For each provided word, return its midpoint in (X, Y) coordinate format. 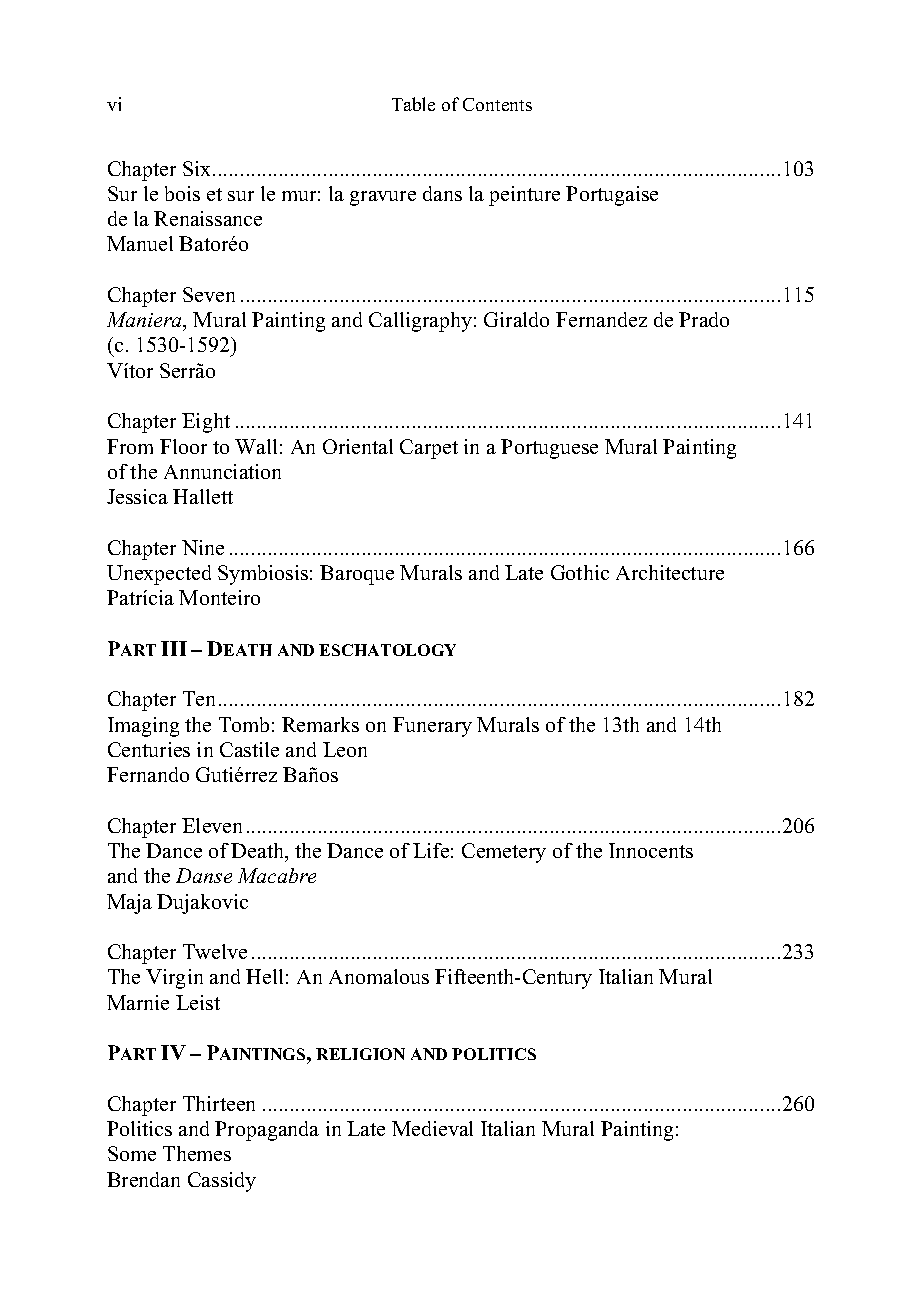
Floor (183, 446)
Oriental (358, 446)
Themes (197, 1153)
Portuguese (549, 449)
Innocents (651, 850)
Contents (497, 104)
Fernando (148, 774)
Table (413, 104)
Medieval (432, 1128)
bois (182, 193)
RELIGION (360, 1054)
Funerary (432, 727)
